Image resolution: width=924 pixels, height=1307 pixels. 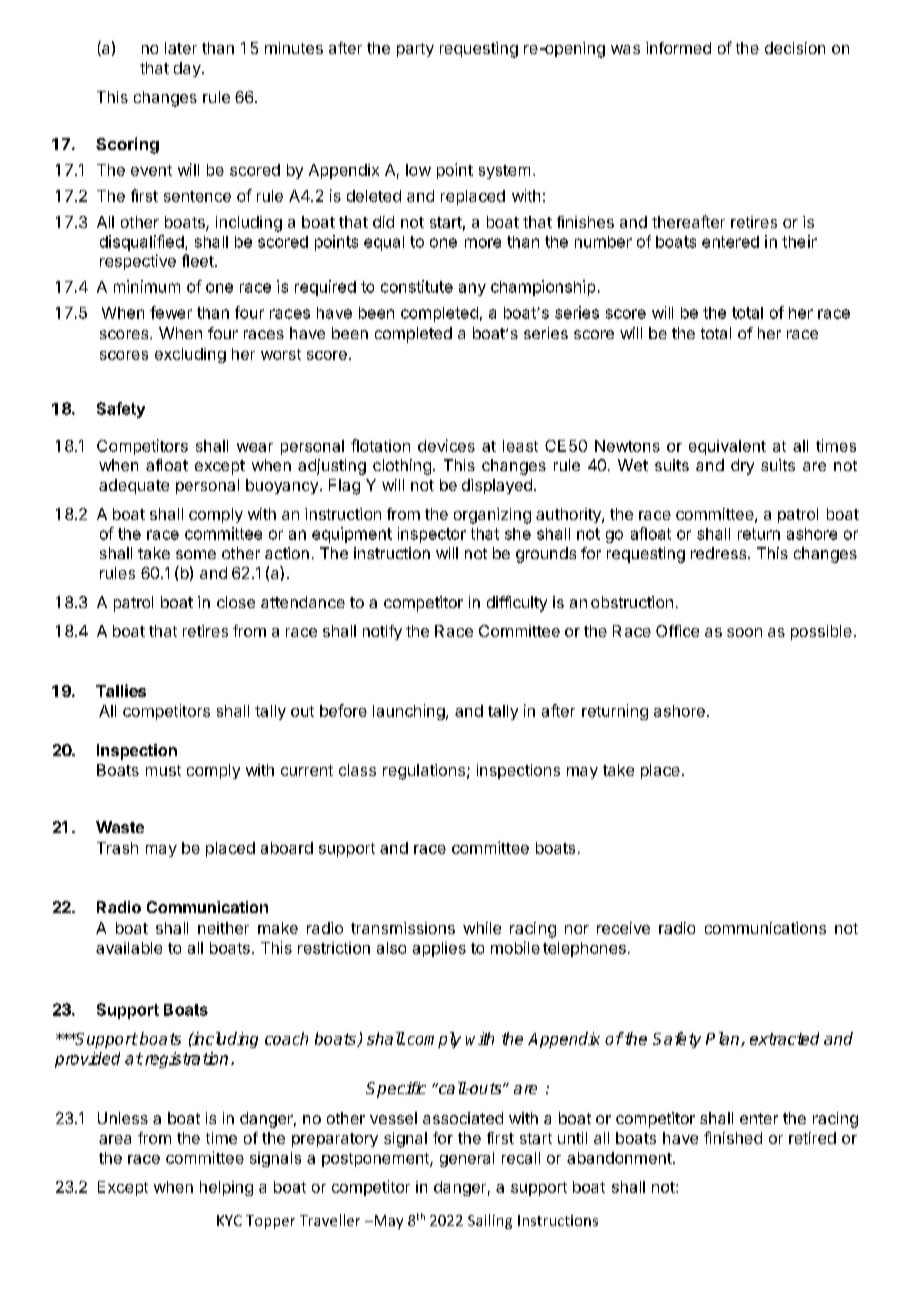 I want to click on Plan, so click(x=724, y=1039).
